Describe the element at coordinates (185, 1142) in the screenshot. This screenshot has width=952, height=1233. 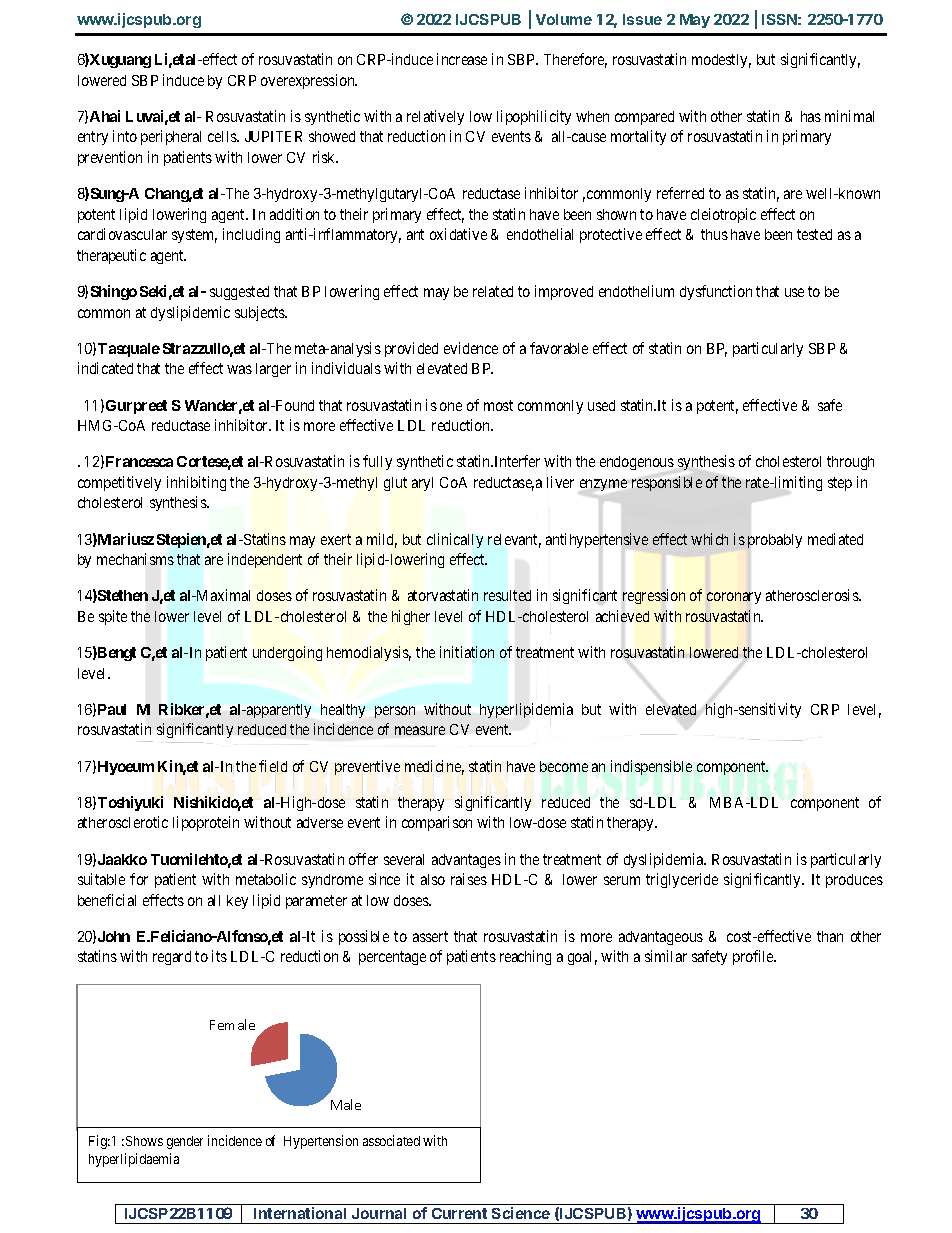
I see `gender` at that location.
